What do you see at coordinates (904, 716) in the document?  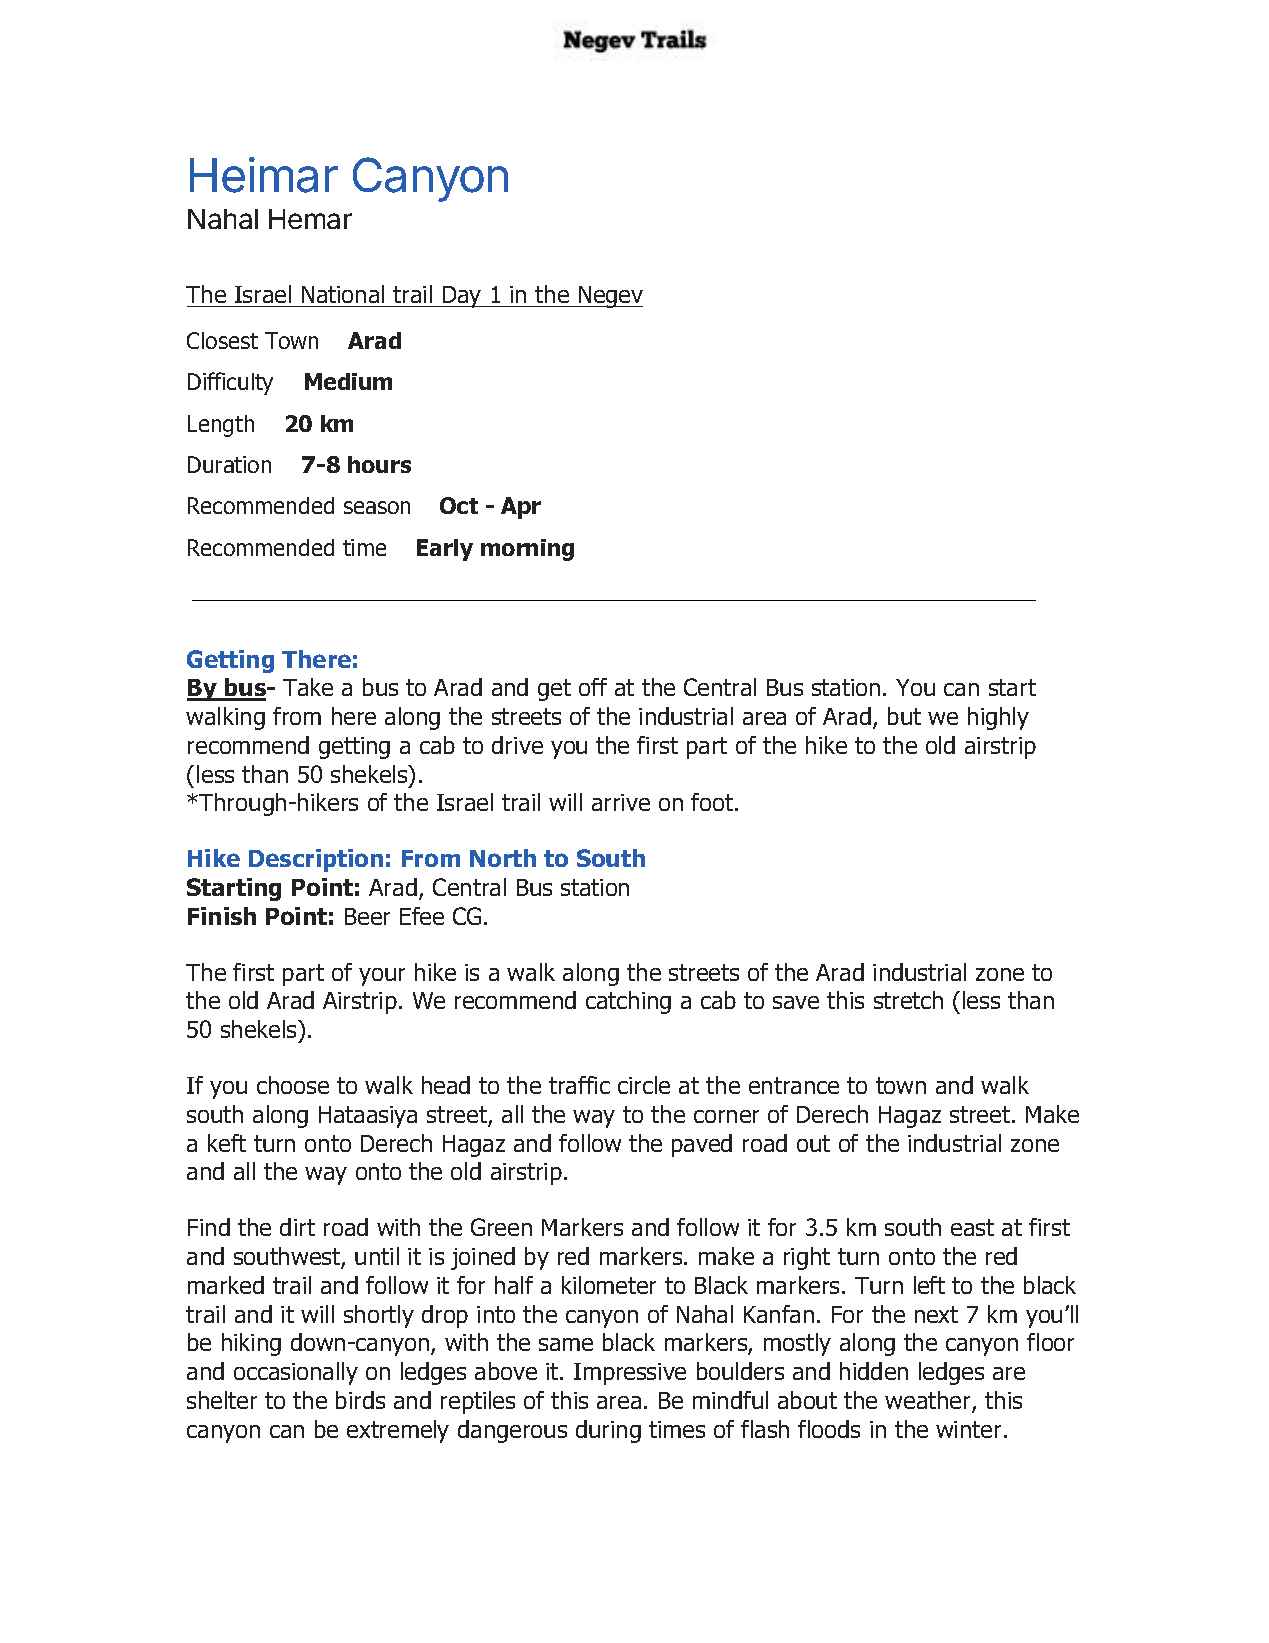 I see `but` at bounding box center [904, 716].
